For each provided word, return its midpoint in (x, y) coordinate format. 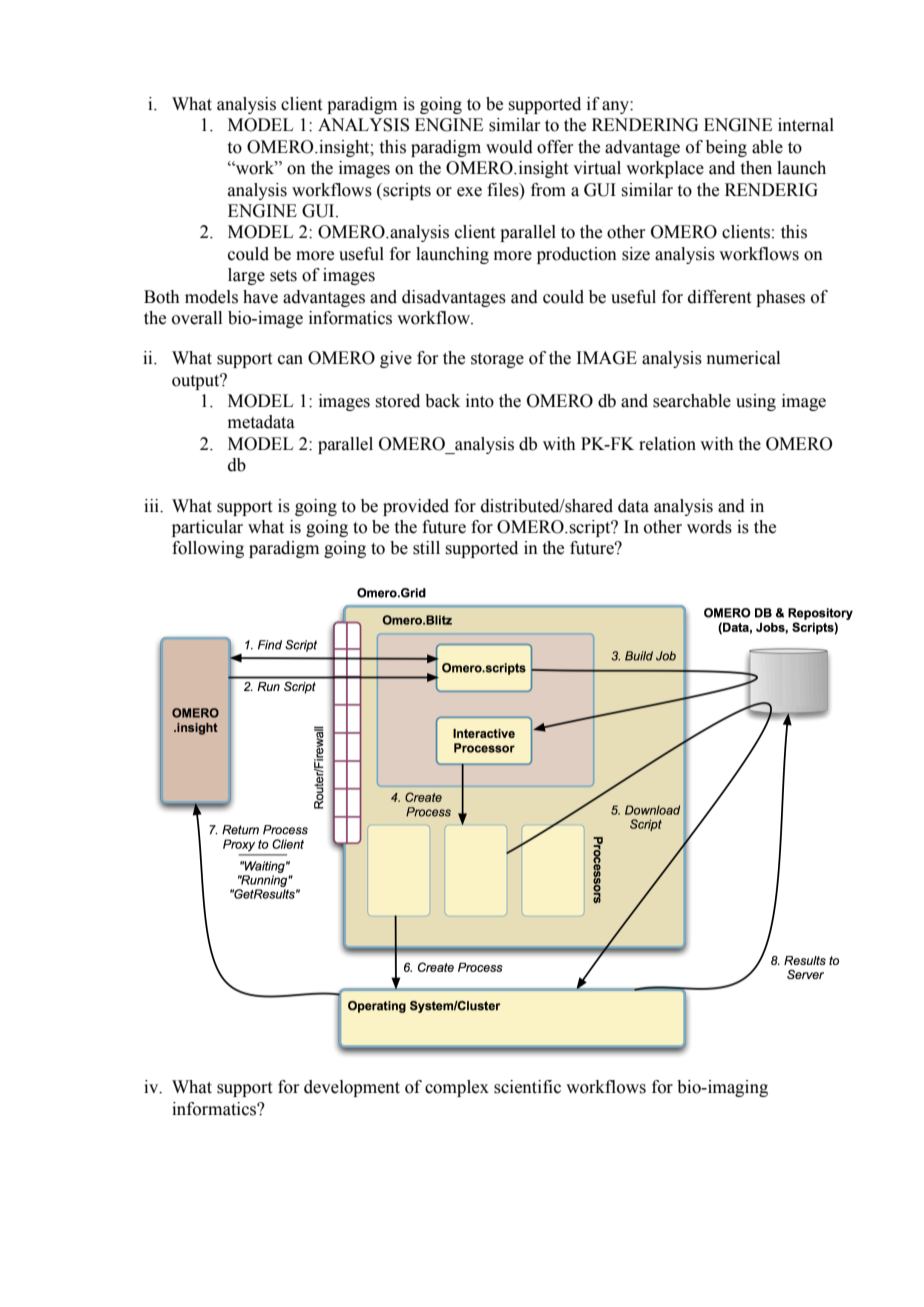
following (208, 549)
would (509, 147)
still (426, 548)
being (726, 148)
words (709, 527)
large (246, 276)
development (352, 1088)
